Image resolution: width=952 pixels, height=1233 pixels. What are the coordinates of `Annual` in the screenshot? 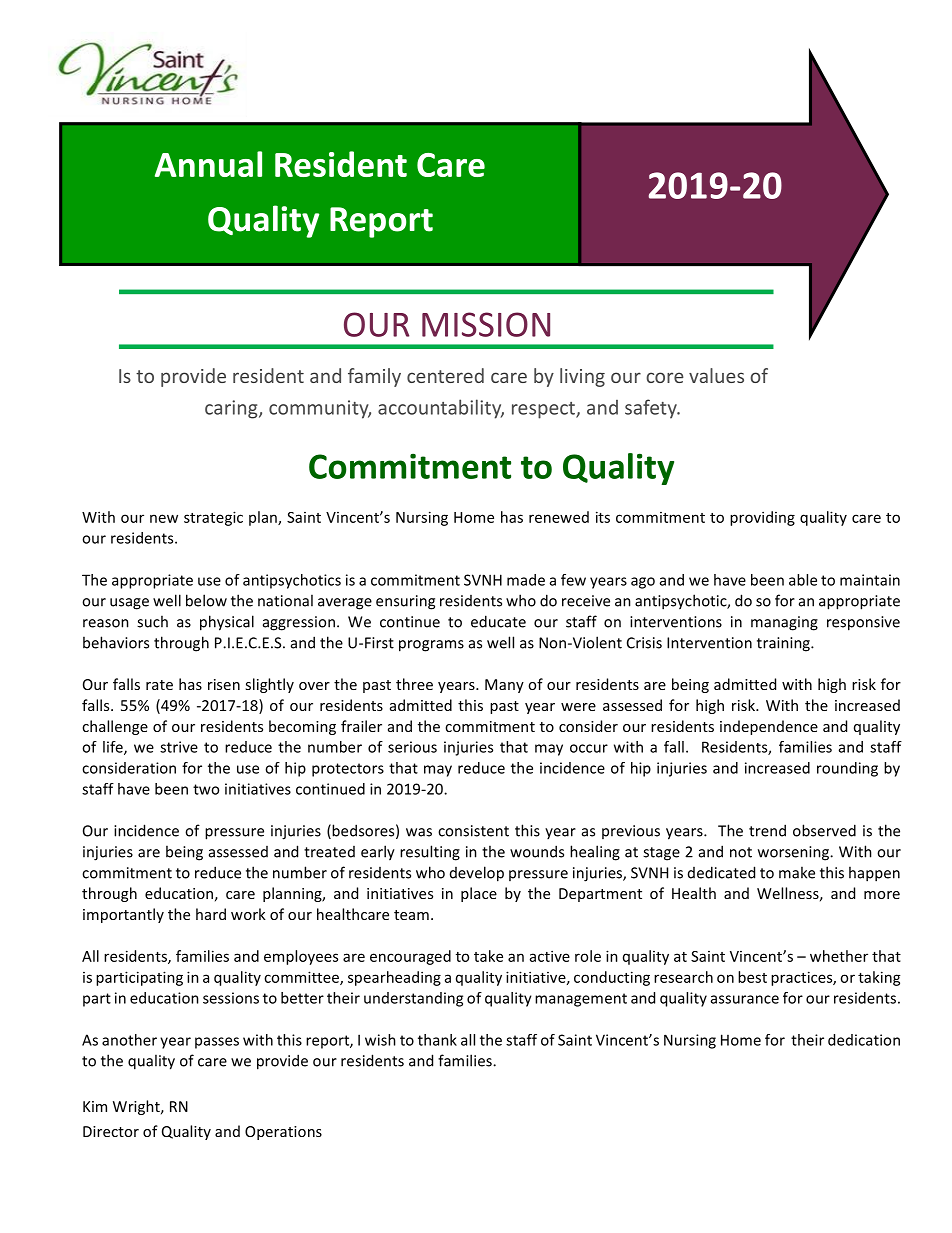 It's located at (208, 164).
